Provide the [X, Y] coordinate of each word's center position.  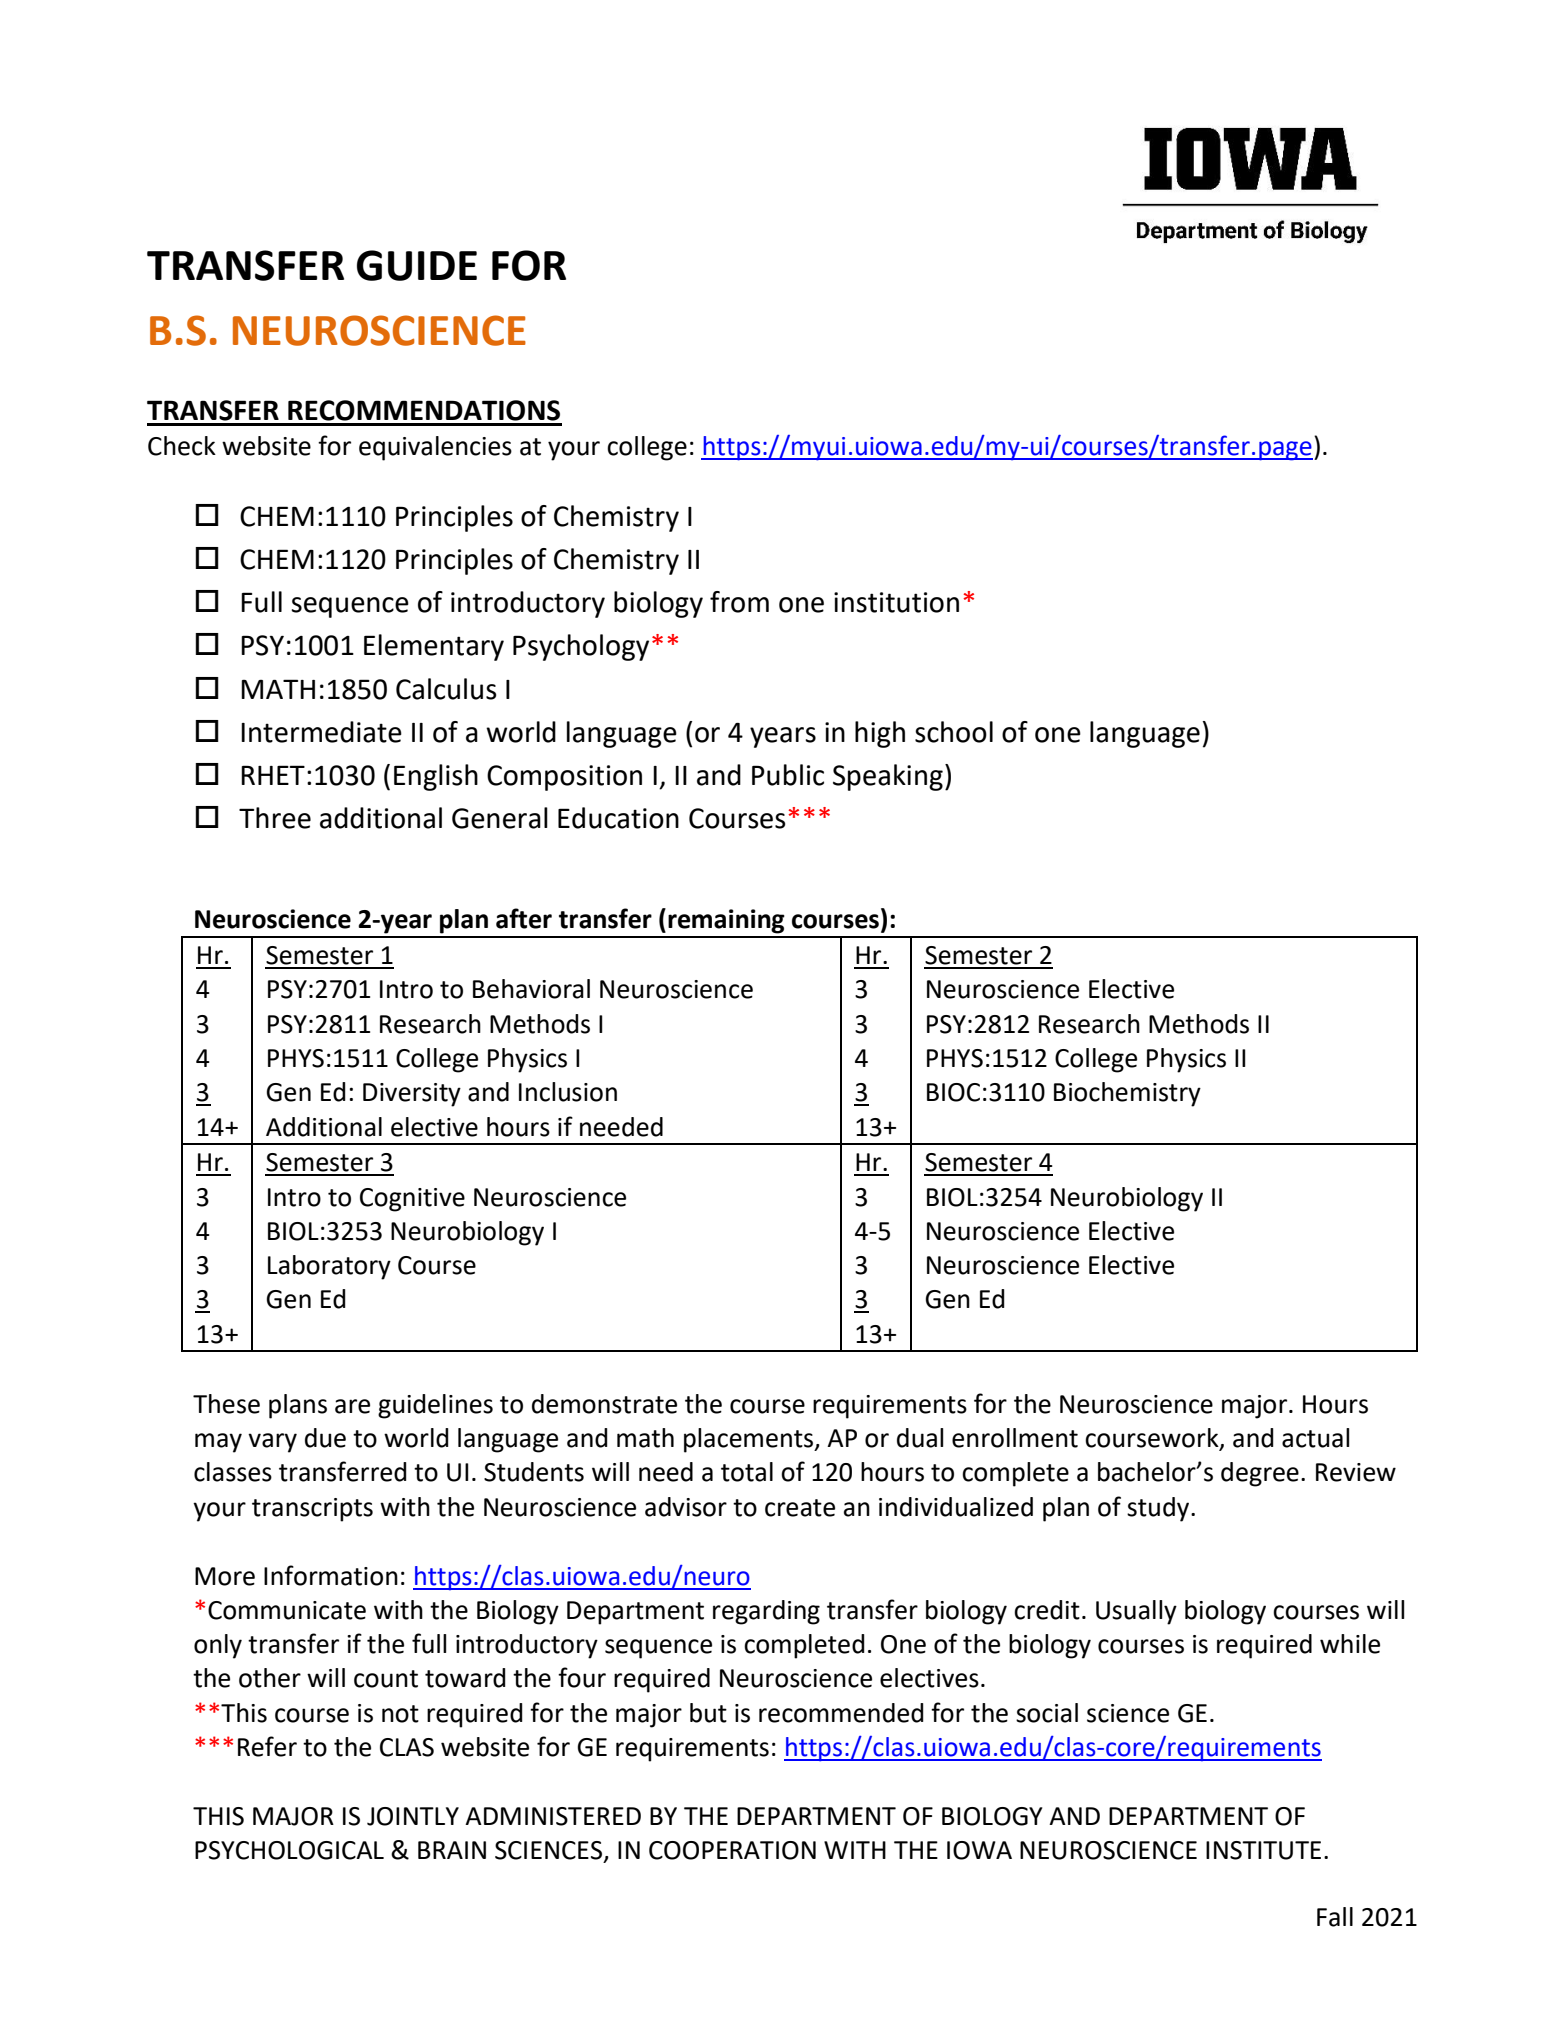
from [739, 602]
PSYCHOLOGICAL [289, 1850]
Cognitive [412, 1200]
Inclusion [568, 1092]
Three [275, 818]
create [800, 1508]
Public [788, 775]
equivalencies [435, 448]
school [954, 732]
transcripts [312, 1510]
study [1159, 1509]
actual [1315, 1438]
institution [896, 602]
